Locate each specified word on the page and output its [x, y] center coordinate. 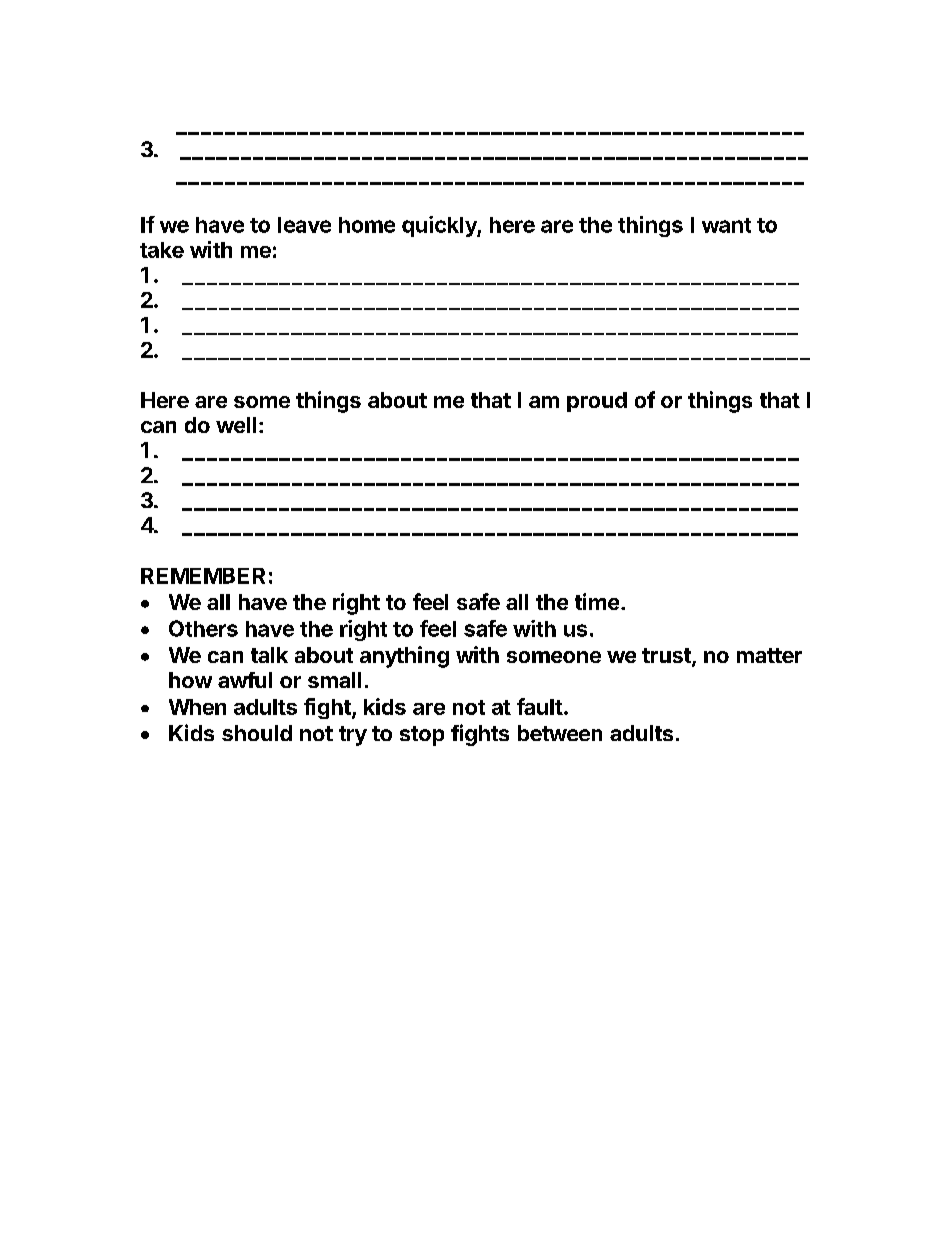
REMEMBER [203, 576]
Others [203, 628]
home [367, 225]
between [560, 733]
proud [597, 402]
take [162, 250]
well [236, 425]
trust [667, 657]
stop [422, 736]
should [257, 733]
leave [304, 225]
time [597, 601]
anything [404, 657]
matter [769, 655]
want [726, 225]
